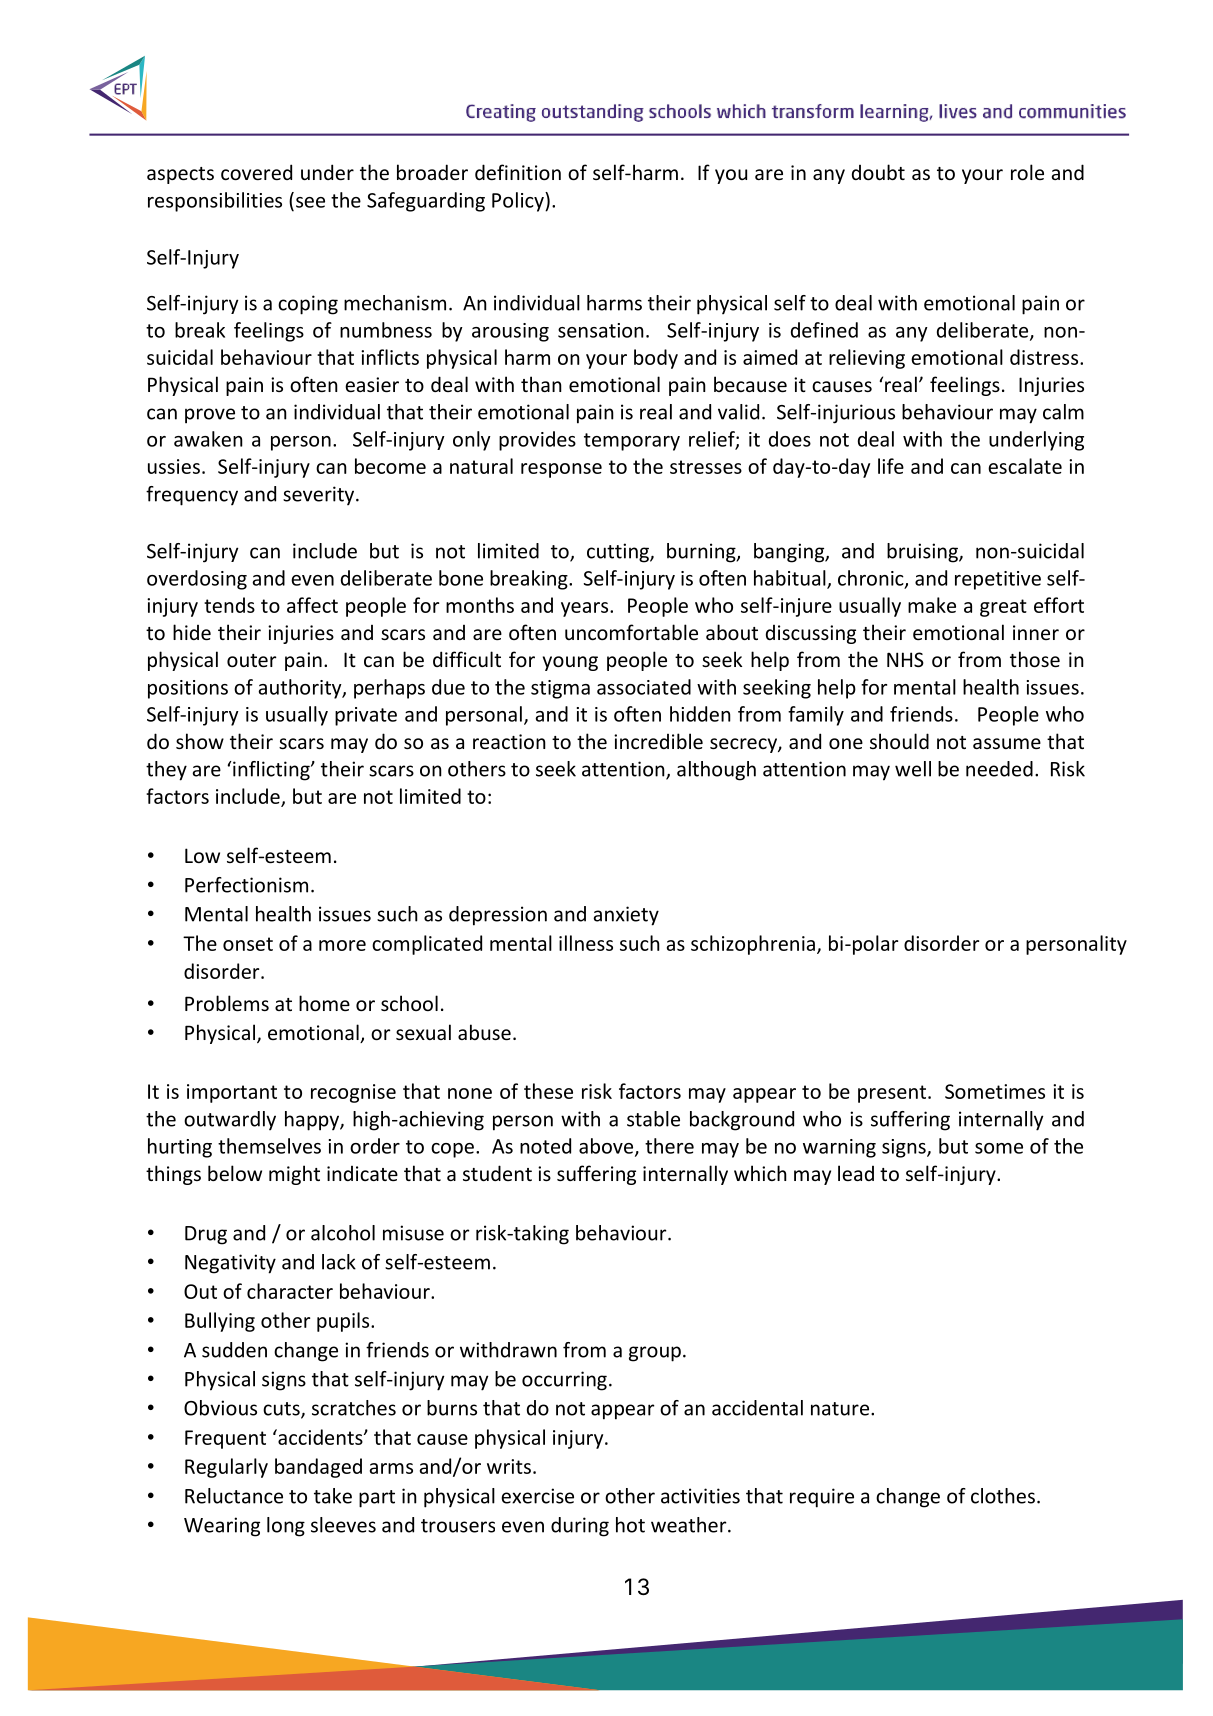 This screenshot has width=1213, height=1716. Describe the element at coordinates (913, 769) in the screenshot. I see `well` at that location.
